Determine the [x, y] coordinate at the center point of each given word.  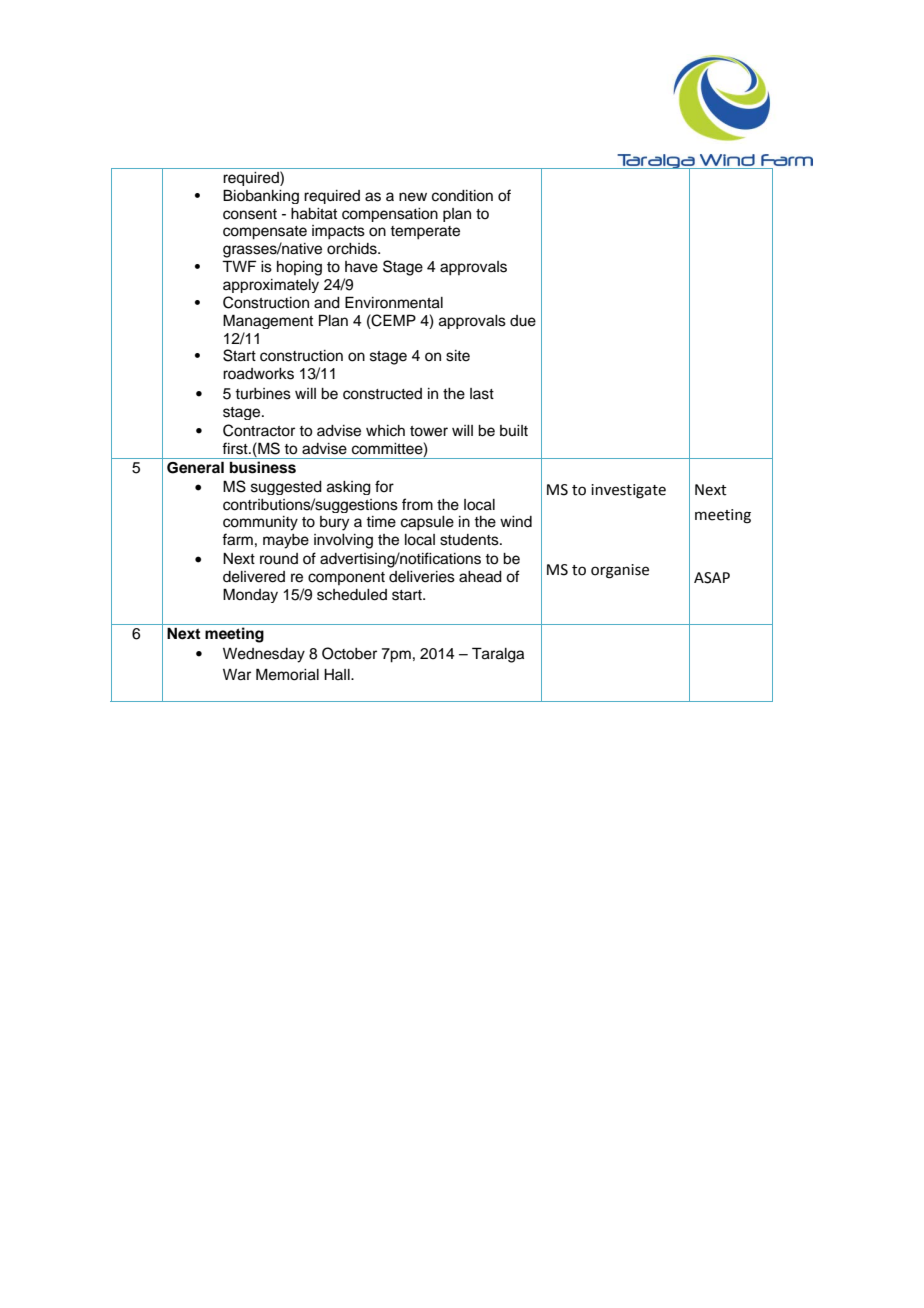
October [349, 653]
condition [462, 196]
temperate [425, 233]
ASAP [712, 578]
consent [250, 214]
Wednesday [264, 655]
